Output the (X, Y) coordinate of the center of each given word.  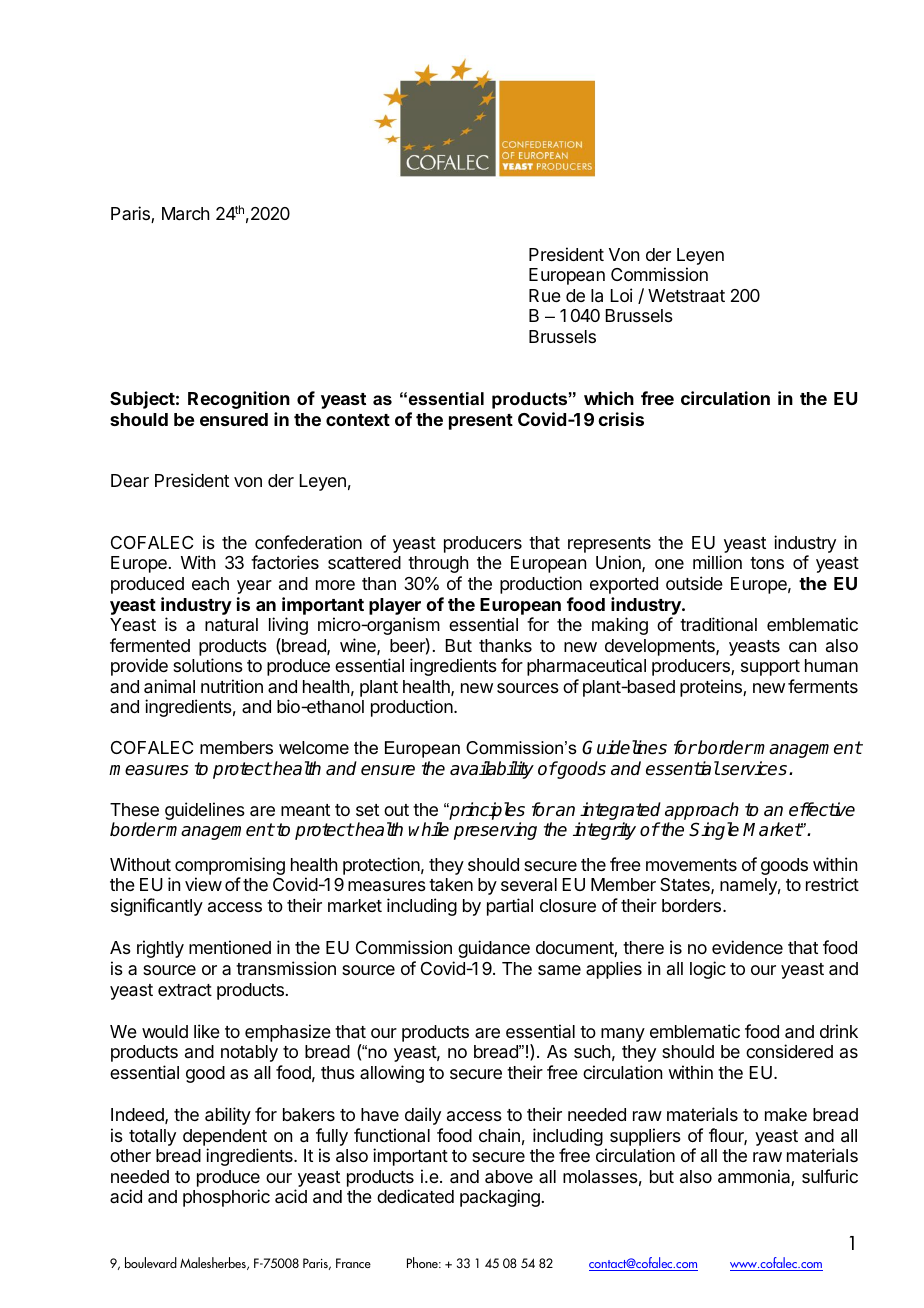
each (210, 583)
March (185, 214)
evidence (747, 947)
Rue (545, 295)
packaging (500, 1198)
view (203, 884)
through (438, 564)
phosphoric (226, 1198)
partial (510, 907)
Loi (621, 295)
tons (767, 563)
